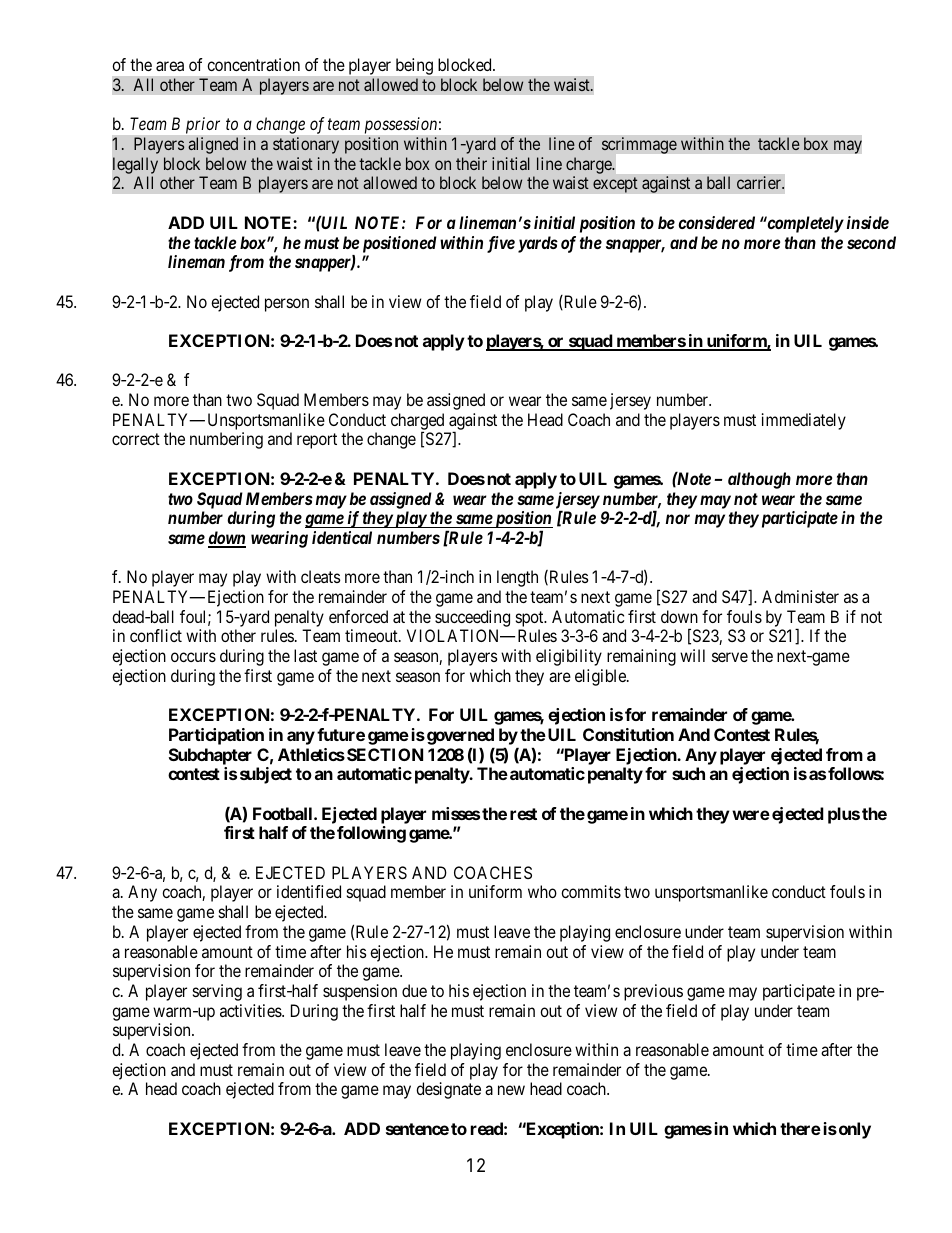  Describe the element at coordinates (321, 576) in the screenshot. I see `cleats` at that location.
